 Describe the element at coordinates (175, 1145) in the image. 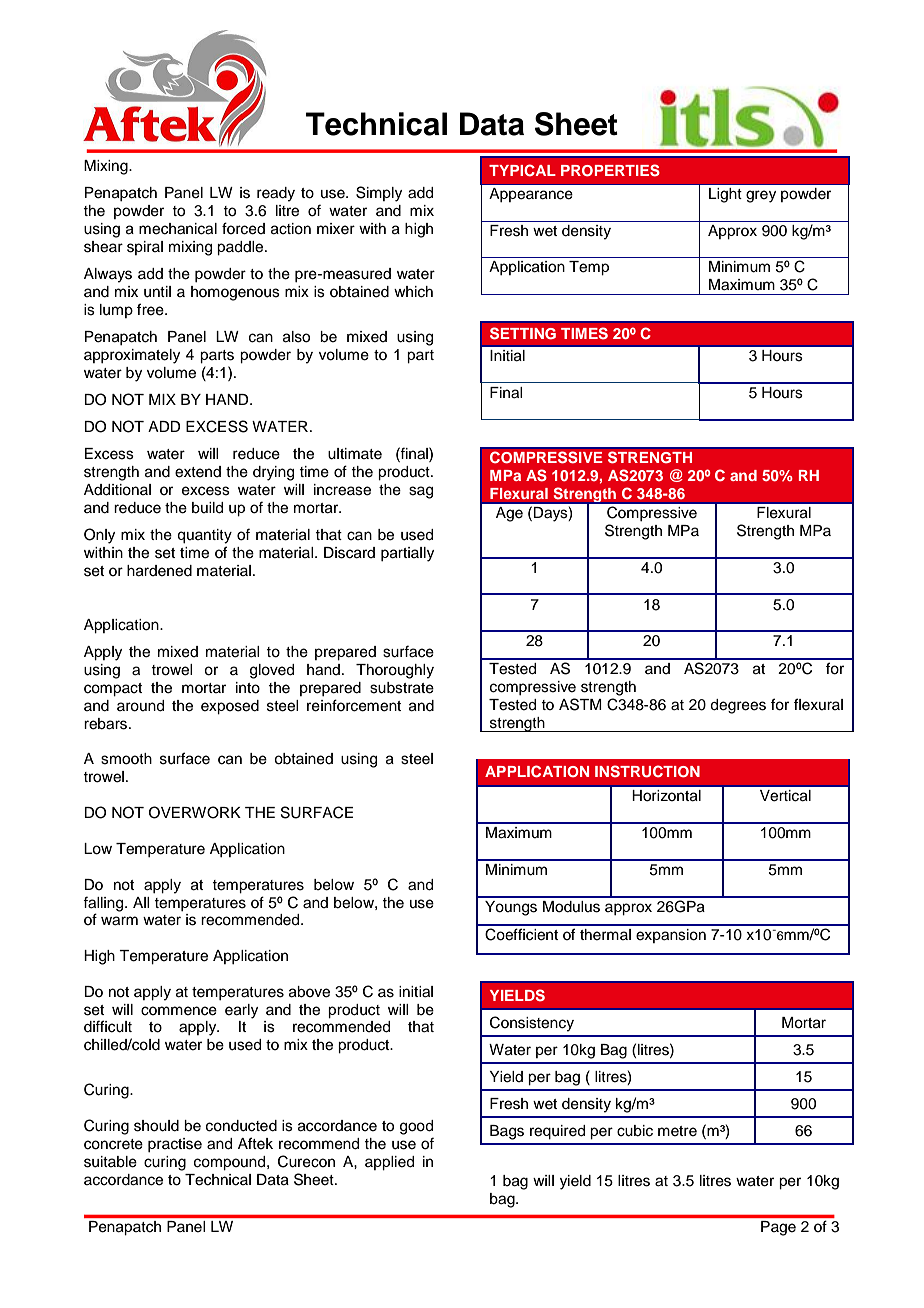

I see `practise` at that location.
